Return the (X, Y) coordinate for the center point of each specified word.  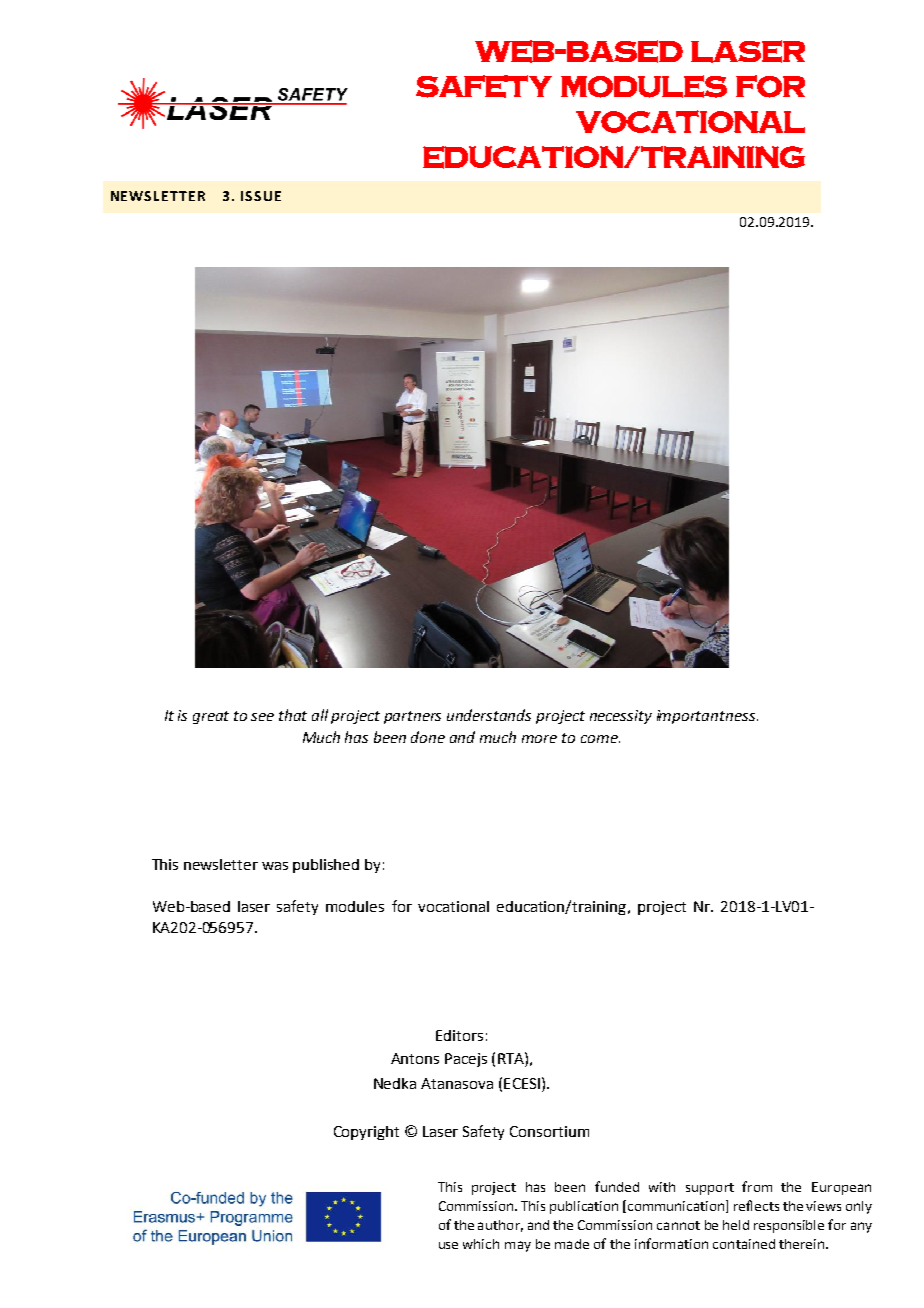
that (293, 715)
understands (489, 715)
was (275, 866)
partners (412, 717)
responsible (789, 1226)
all (320, 715)
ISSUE (261, 196)
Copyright (366, 1133)
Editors (459, 1035)
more (539, 739)
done (428, 737)
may (518, 1246)
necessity (621, 717)
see (262, 717)
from (757, 1186)
